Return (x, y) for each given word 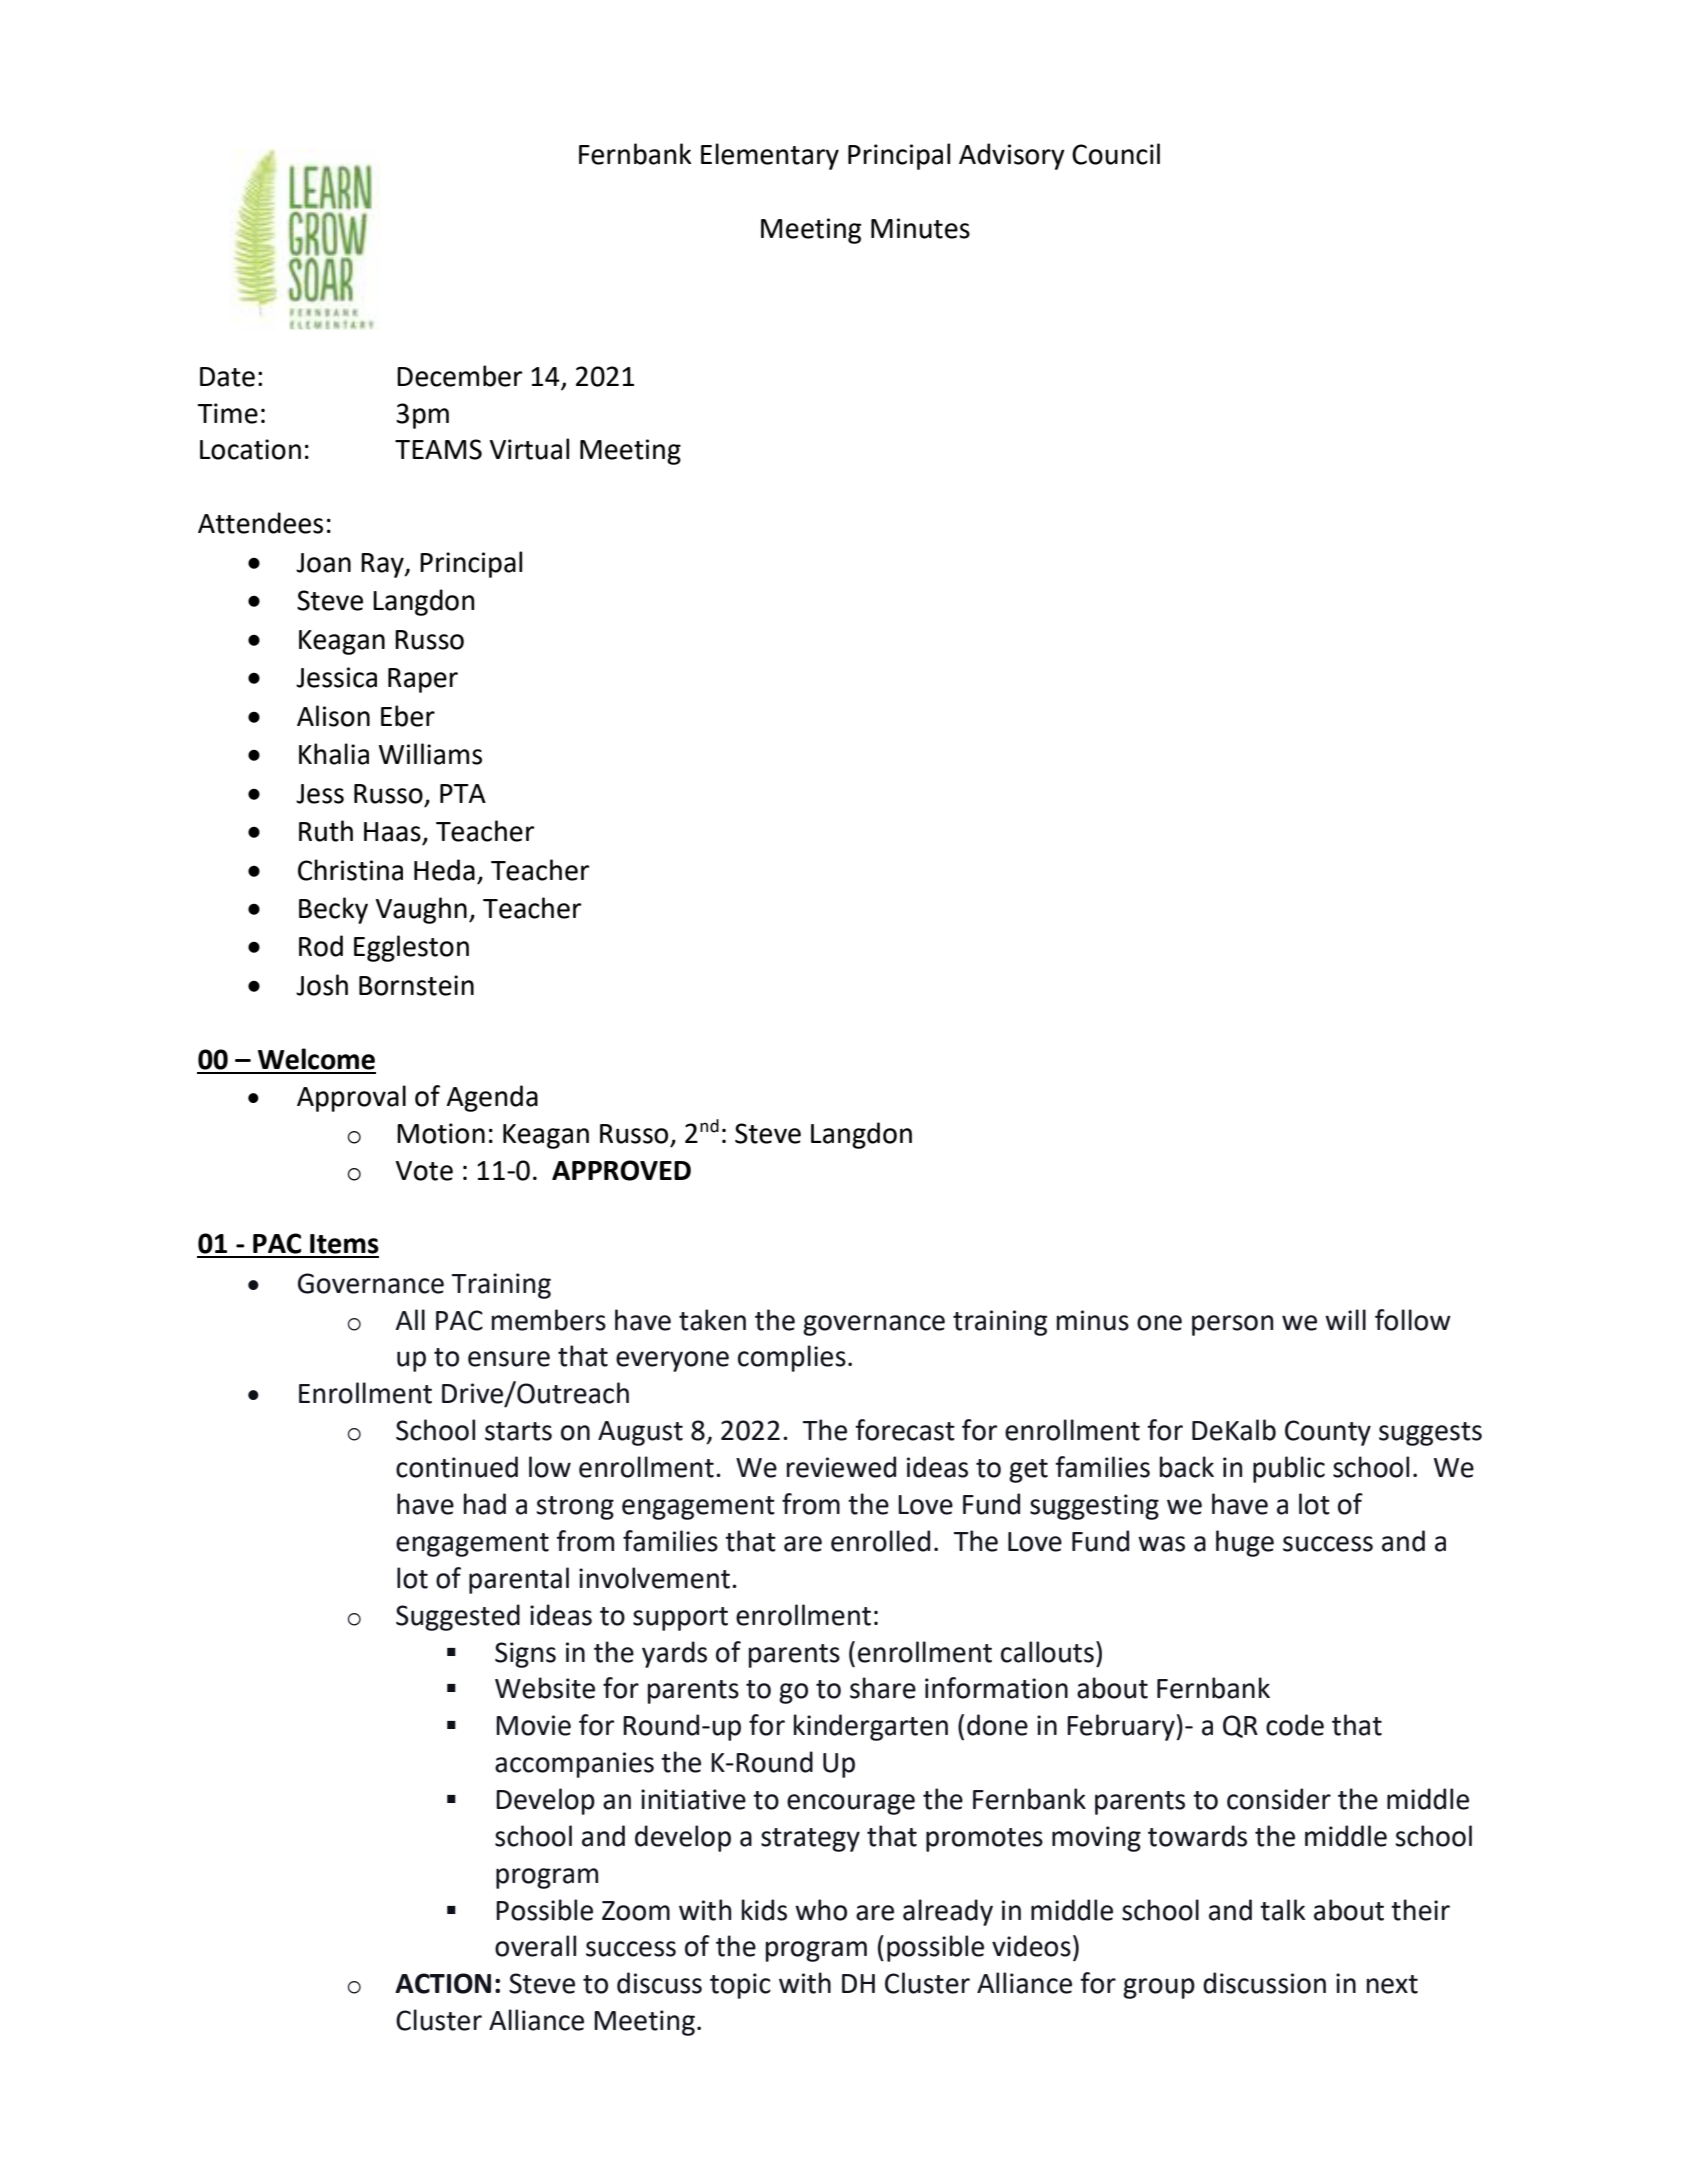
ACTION (443, 1983)
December (459, 376)
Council (1116, 154)
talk (1283, 1910)
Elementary (770, 156)
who (821, 1910)
